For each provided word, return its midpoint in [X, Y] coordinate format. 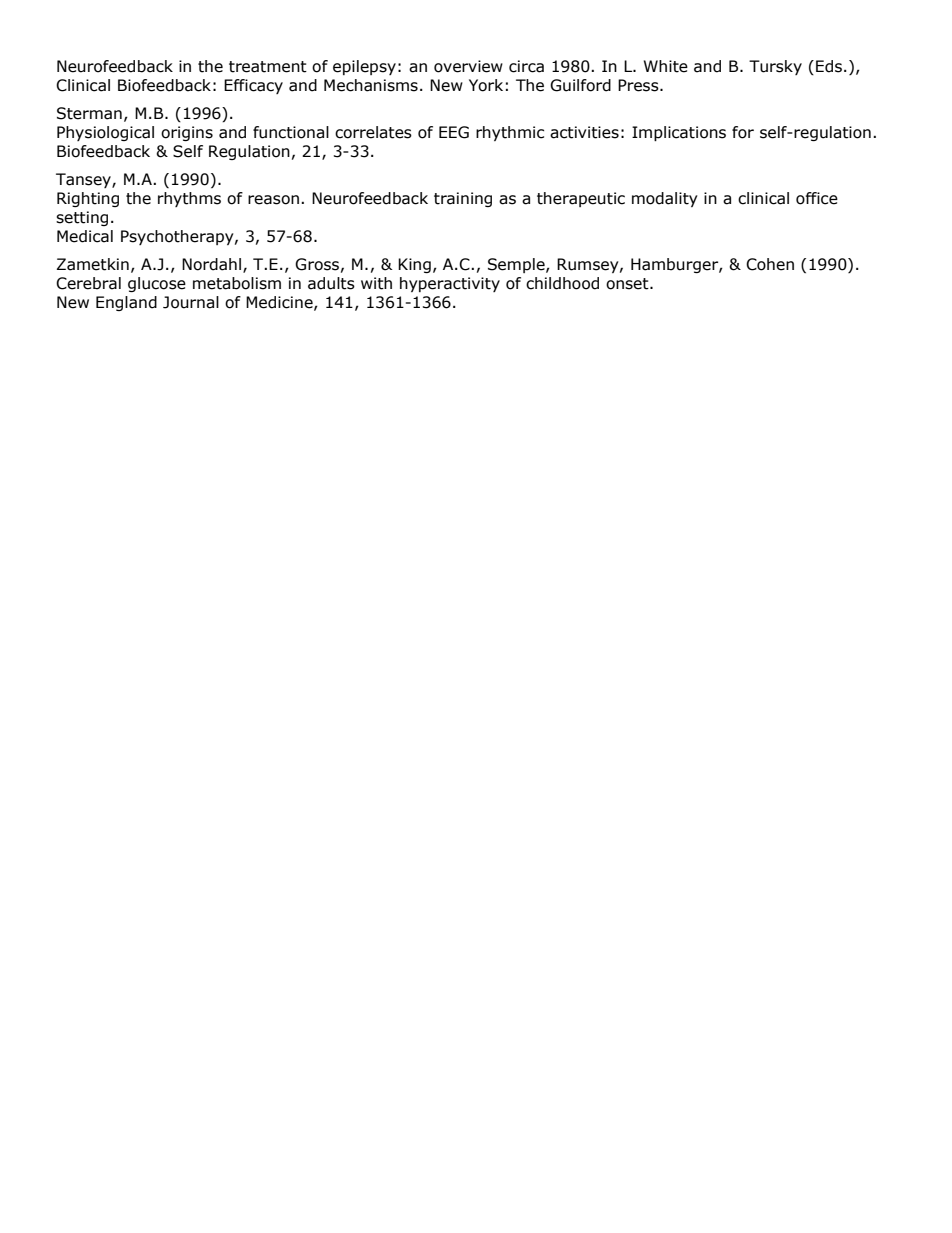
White [666, 66]
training [463, 199]
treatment [268, 67]
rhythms [189, 199]
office [817, 198]
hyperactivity [450, 284]
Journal [191, 302]
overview [468, 66]
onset [628, 284]
